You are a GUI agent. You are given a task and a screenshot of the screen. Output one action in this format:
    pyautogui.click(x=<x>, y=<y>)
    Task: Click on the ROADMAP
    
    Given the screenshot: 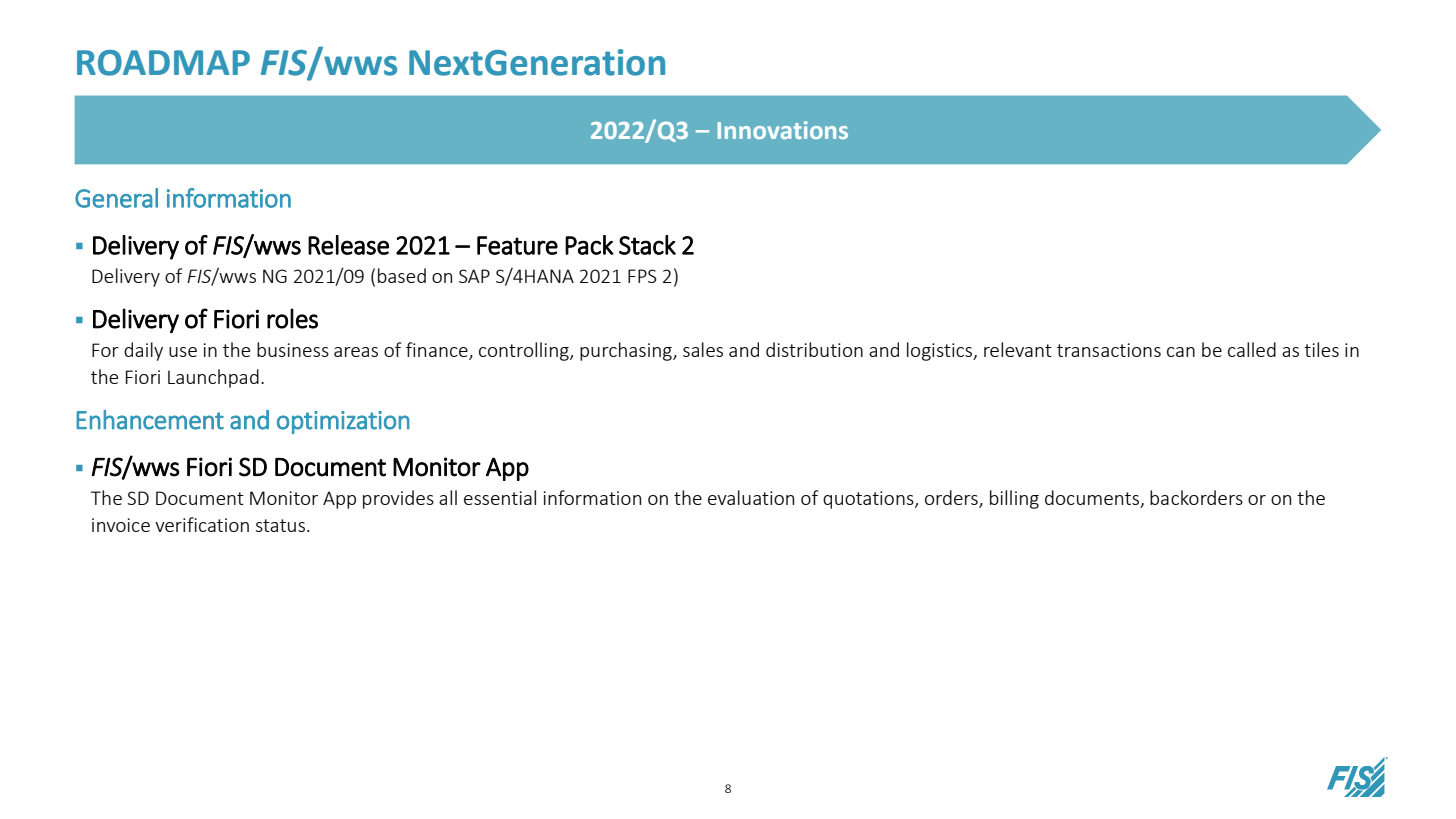 What is the action you would take?
    pyautogui.click(x=163, y=63)
